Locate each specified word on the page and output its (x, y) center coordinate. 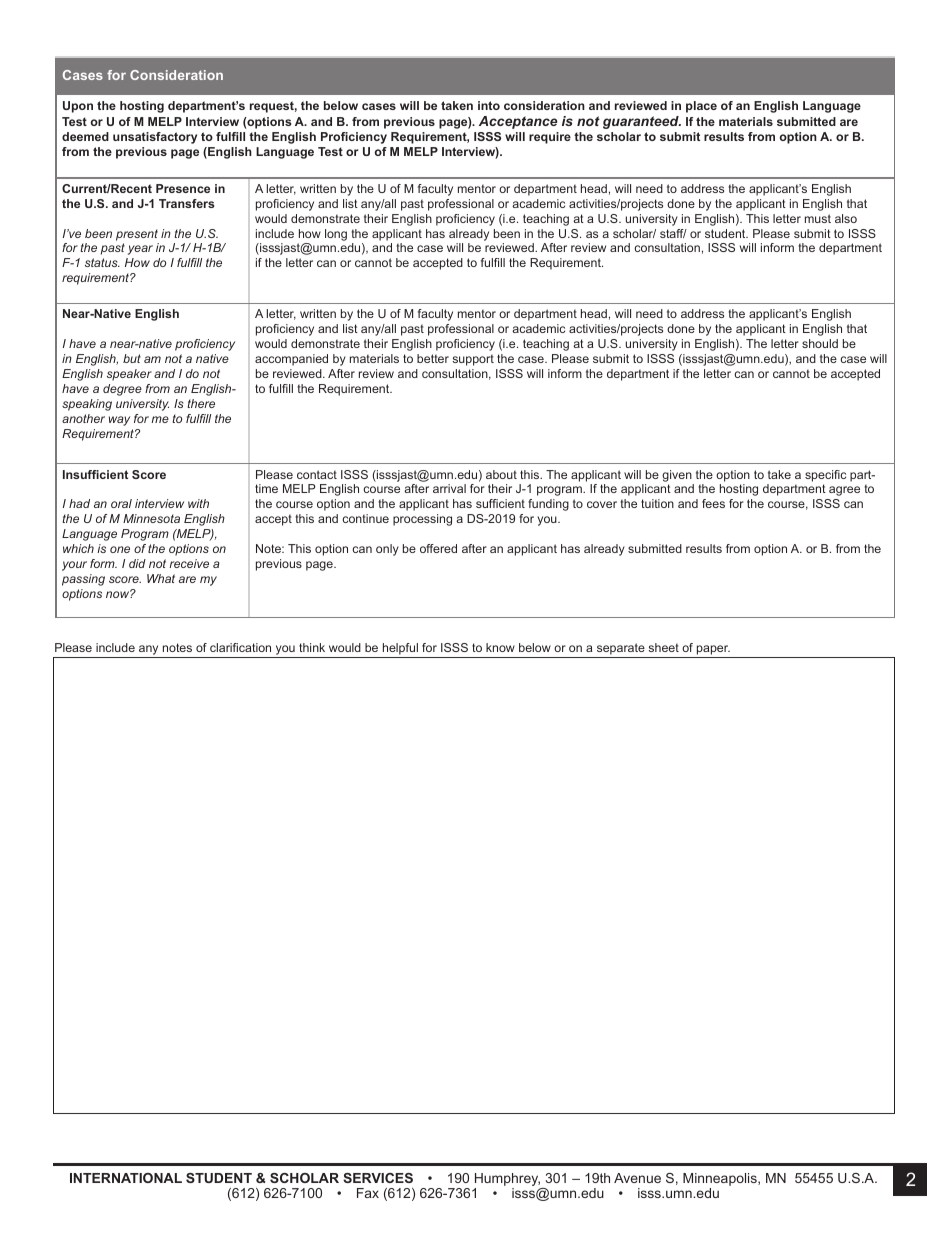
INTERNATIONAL (126, 1178)
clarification (240, 647)
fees (713, 503)
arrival (449, 488)
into (489, 105)
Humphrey (507, 1181)
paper (713, 651)
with (198, 503)
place (701, 107)
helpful (400, 650)
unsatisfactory (155, 138)
